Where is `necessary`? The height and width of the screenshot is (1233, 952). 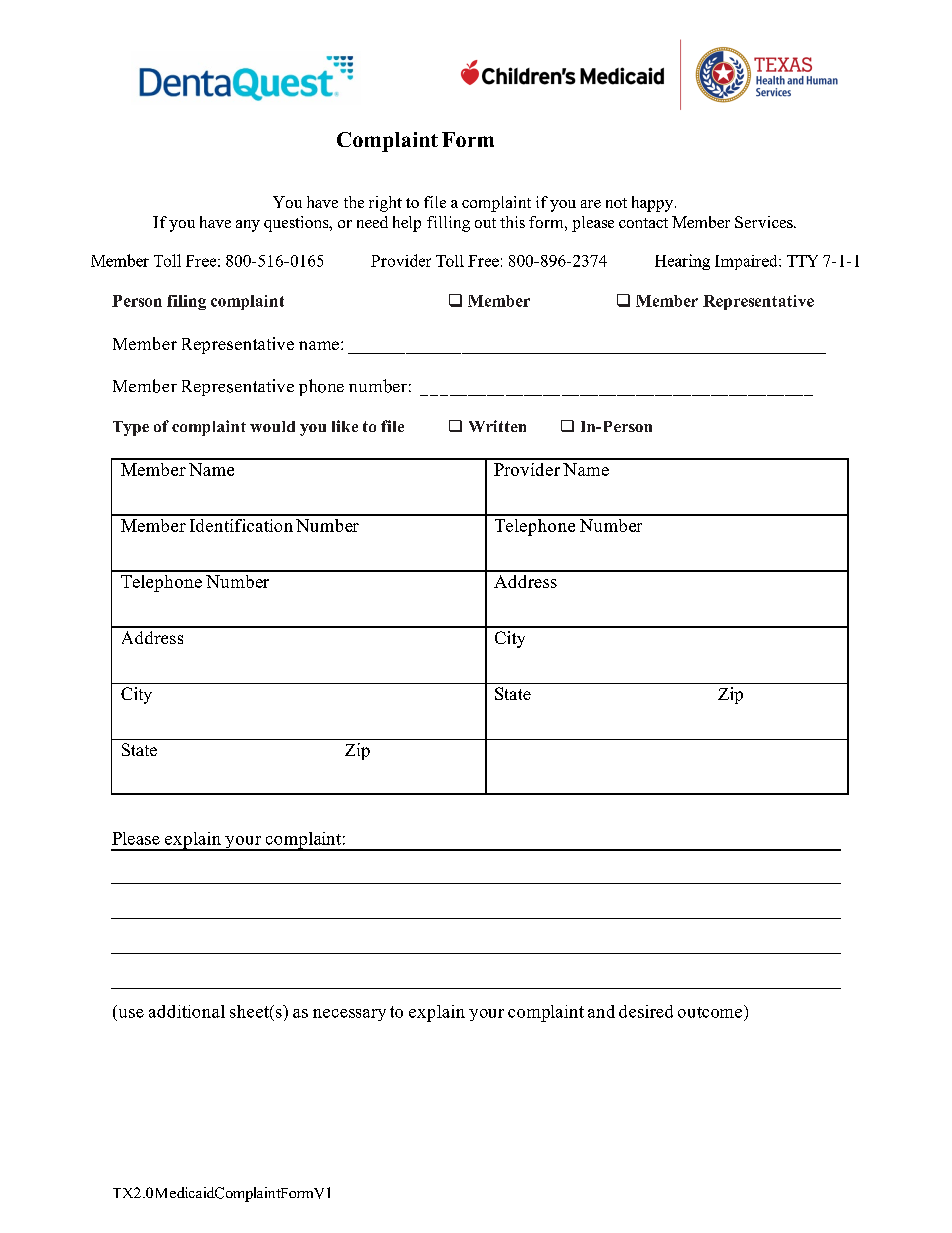 necessary is located at coordinates (349, 1015).
